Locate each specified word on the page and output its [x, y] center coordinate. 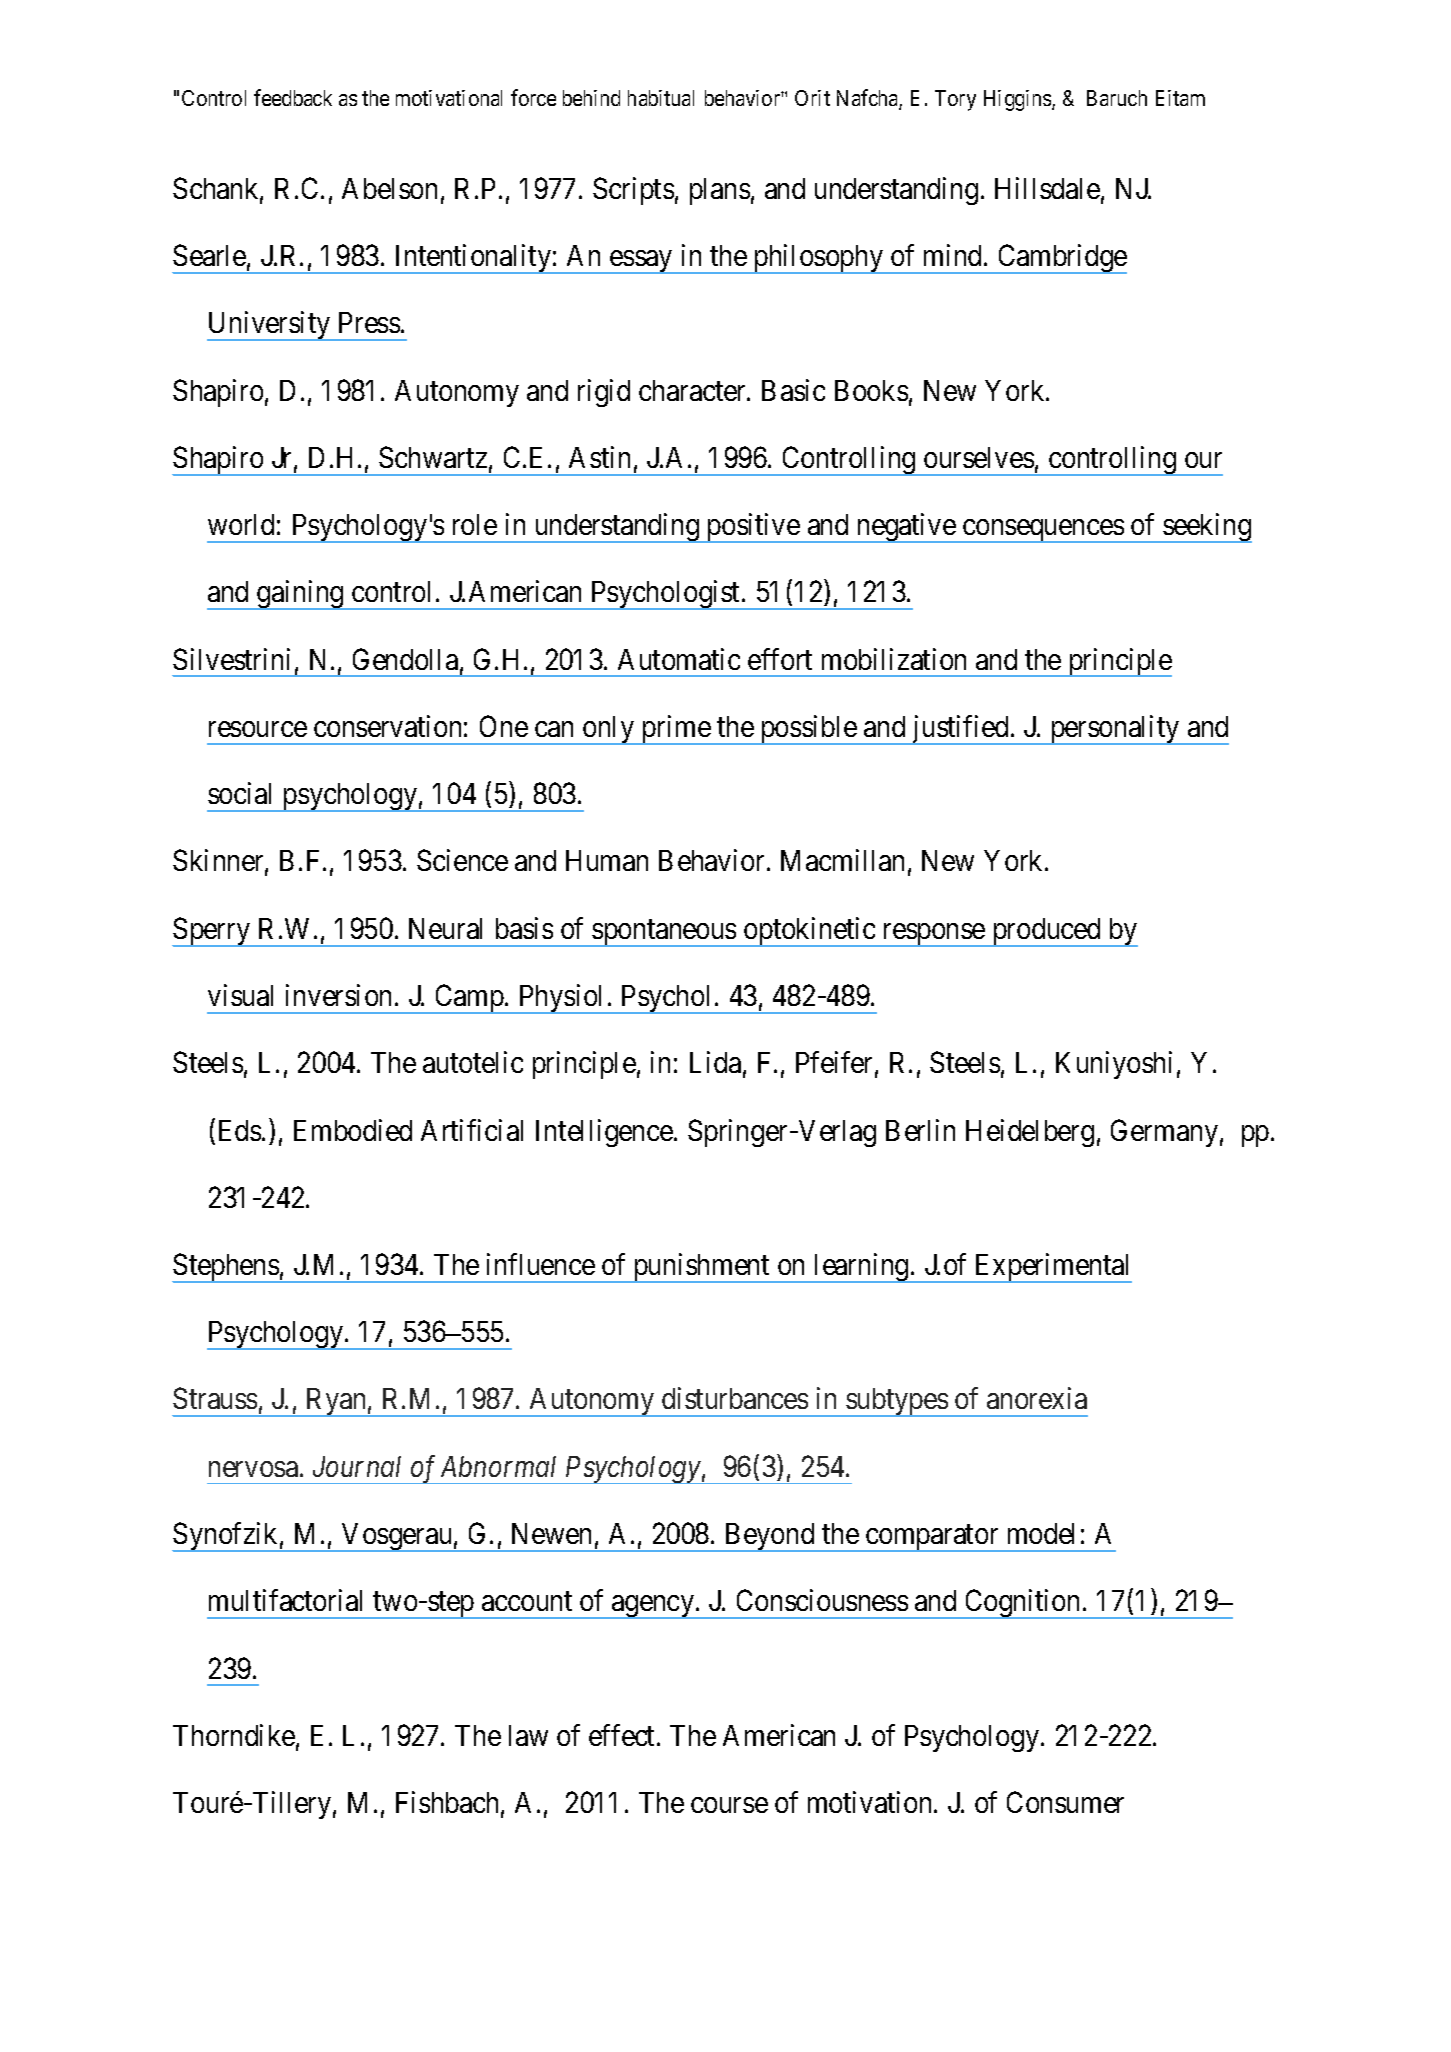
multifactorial [285, 1600]
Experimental [1052, 1268]
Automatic [679, 659]
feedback [293, 97]
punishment [701, 1268]
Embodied [353, 1130]
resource [258, 729]
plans [720, 191]
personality [1115, 730]
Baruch [1117, 98]
